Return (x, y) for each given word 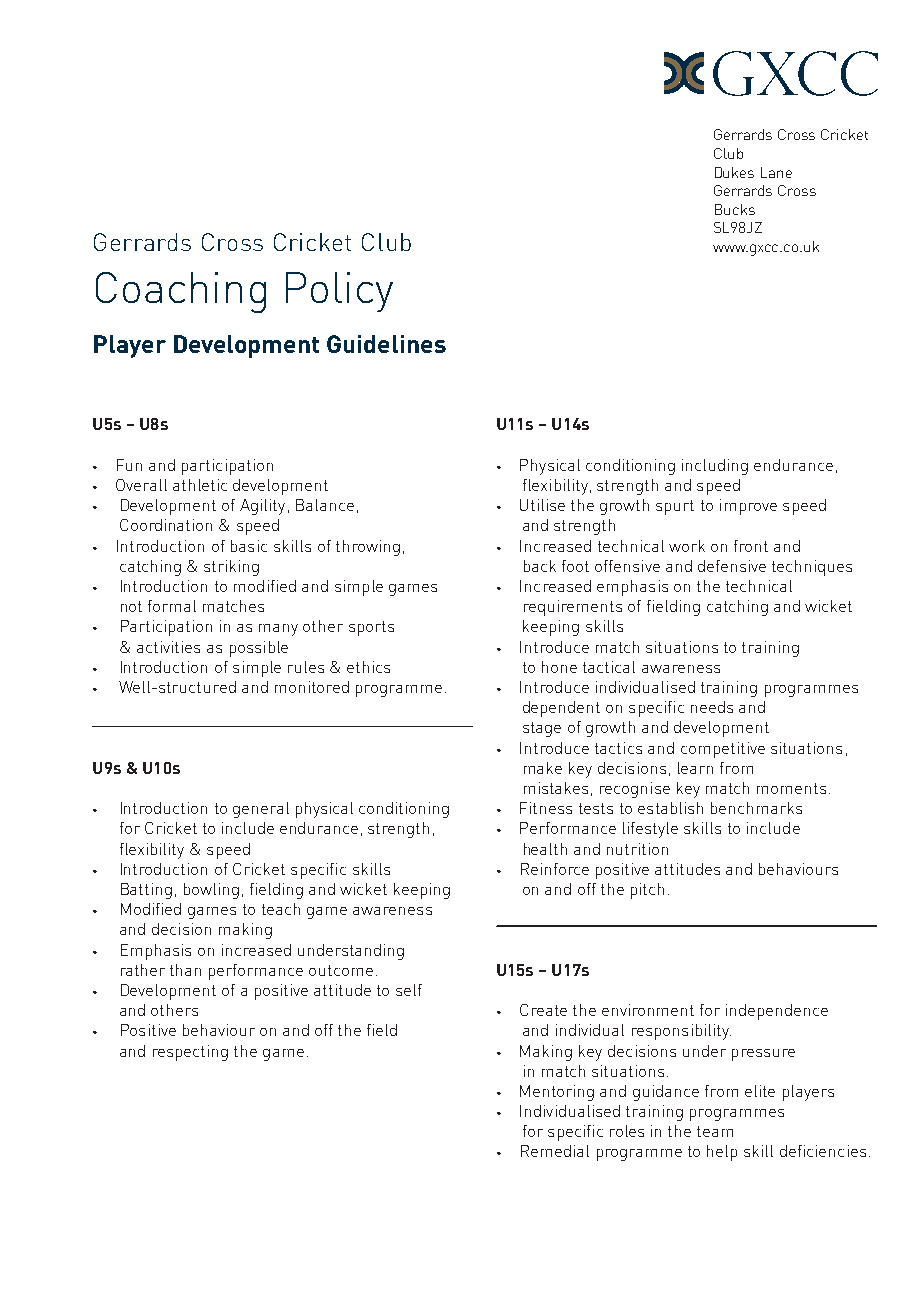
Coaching (181, 292)
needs (712, 707)
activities (168, 647)
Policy (339, 292)
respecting (190, 1053)
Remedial (555, 1151)
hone (559, 667)
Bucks (735, 209)
